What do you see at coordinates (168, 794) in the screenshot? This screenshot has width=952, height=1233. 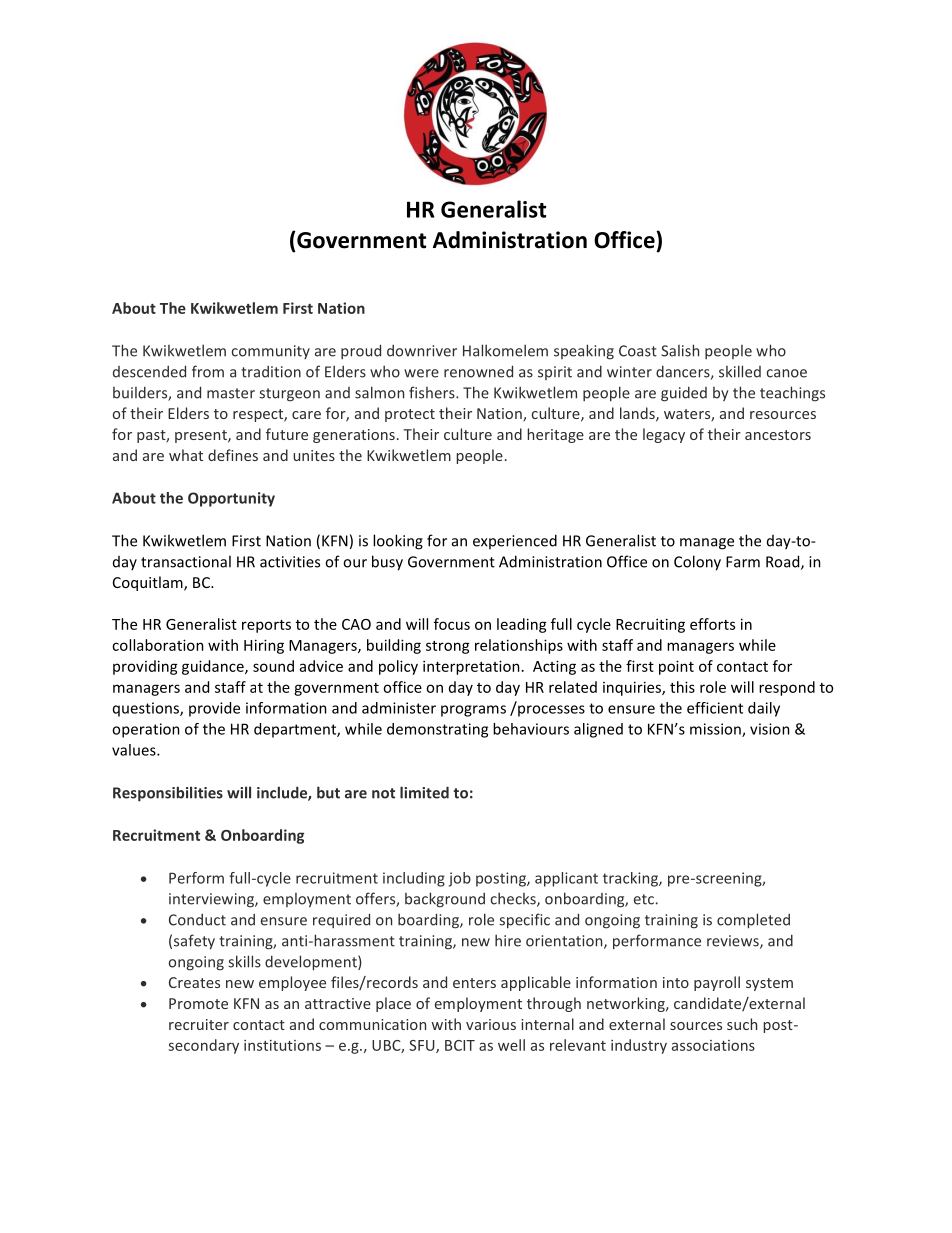 I see `Responsibilities` at bounding box center [168, 794].
